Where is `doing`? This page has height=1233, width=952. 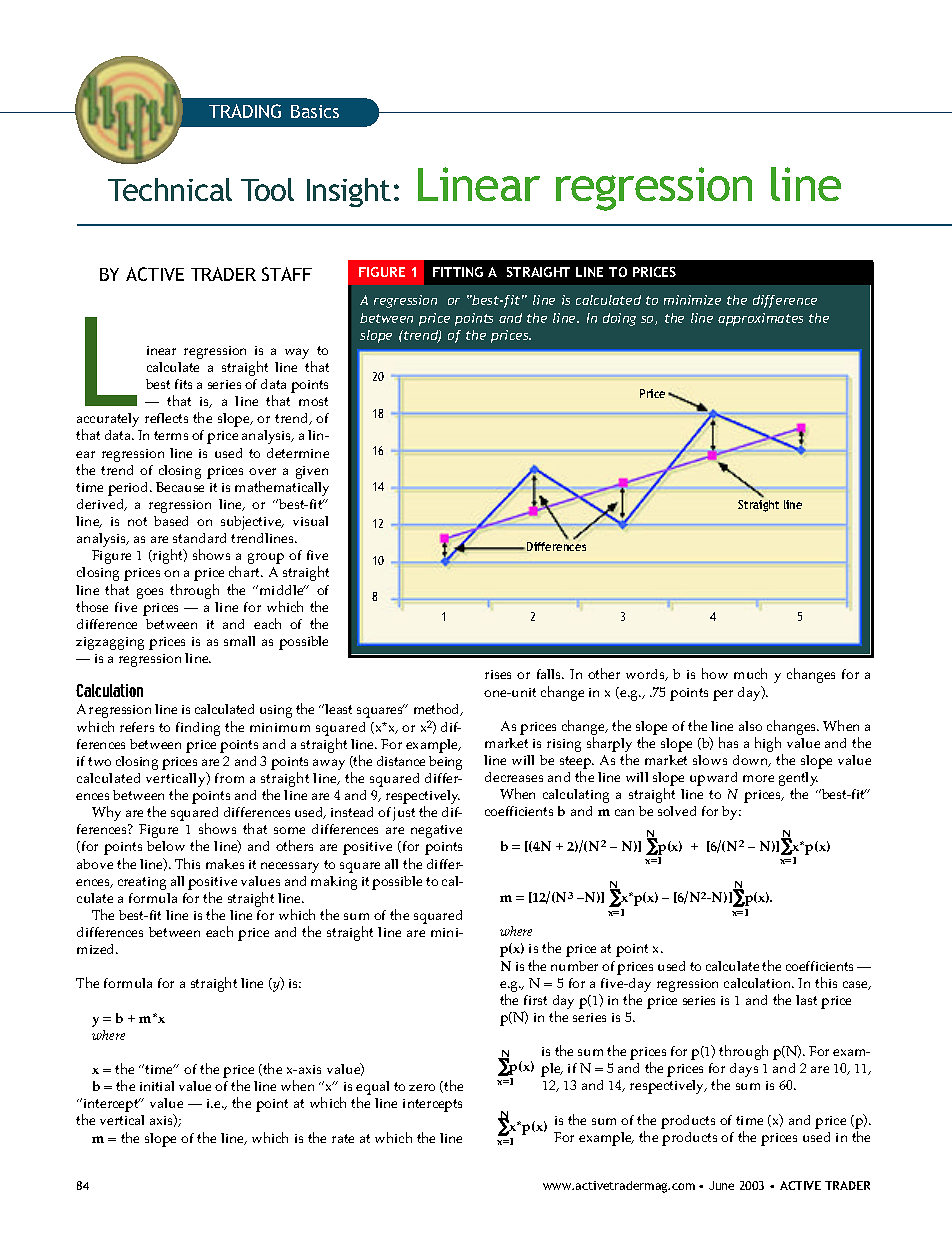 doing is located at coordinates (619, 319).
